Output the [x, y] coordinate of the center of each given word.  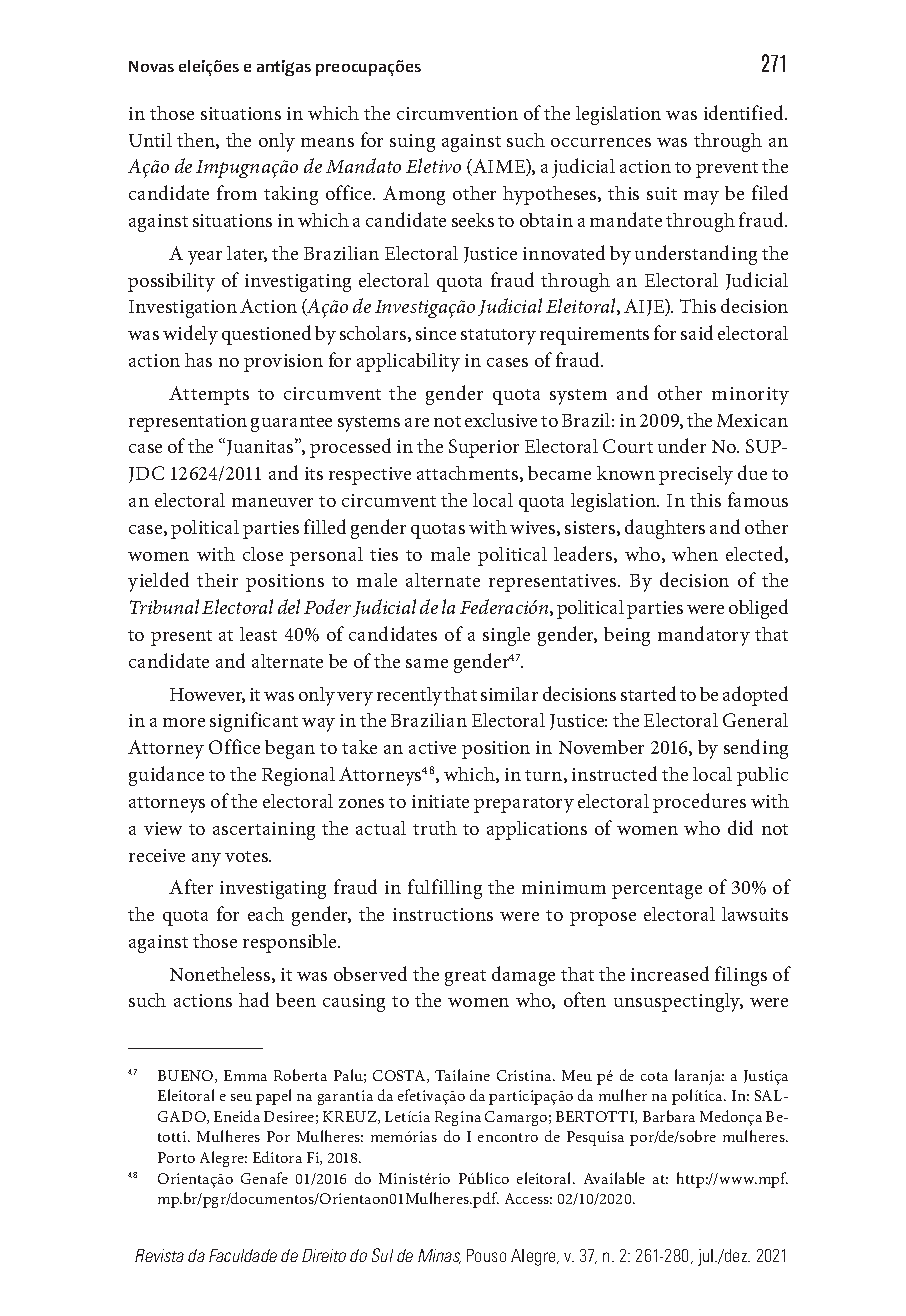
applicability [408, 362]
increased [670, 973]
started [648, 693]
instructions [443, 914]
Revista [159, 1255]
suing [412, 143]
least [258, 634]
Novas [151, 66]
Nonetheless [221, 975]
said [697, 332]
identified [745, 112]
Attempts [209, 395]
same [427, 663]
